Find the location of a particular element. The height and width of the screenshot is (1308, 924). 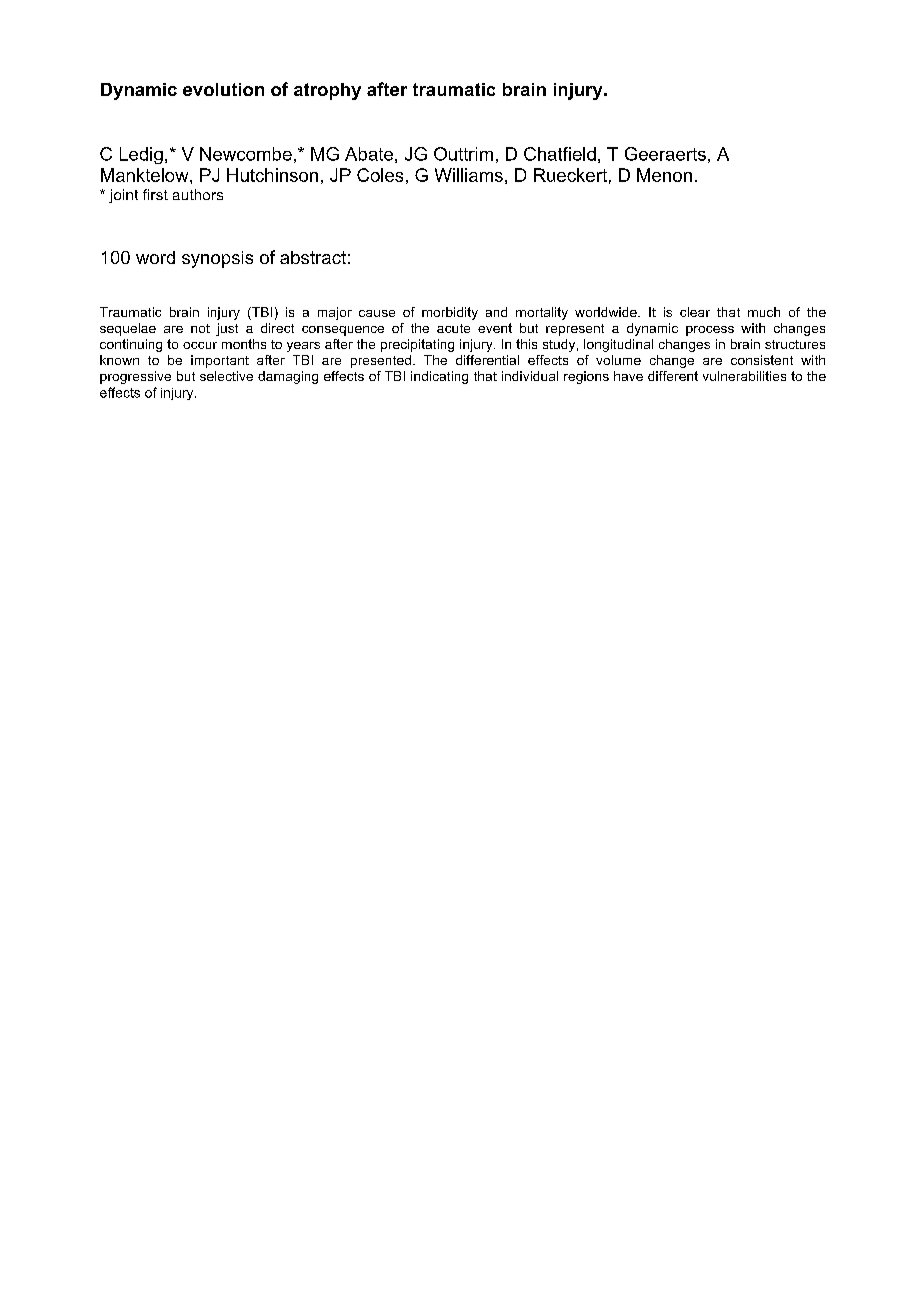

clear is located at coordinates (695, 312).
